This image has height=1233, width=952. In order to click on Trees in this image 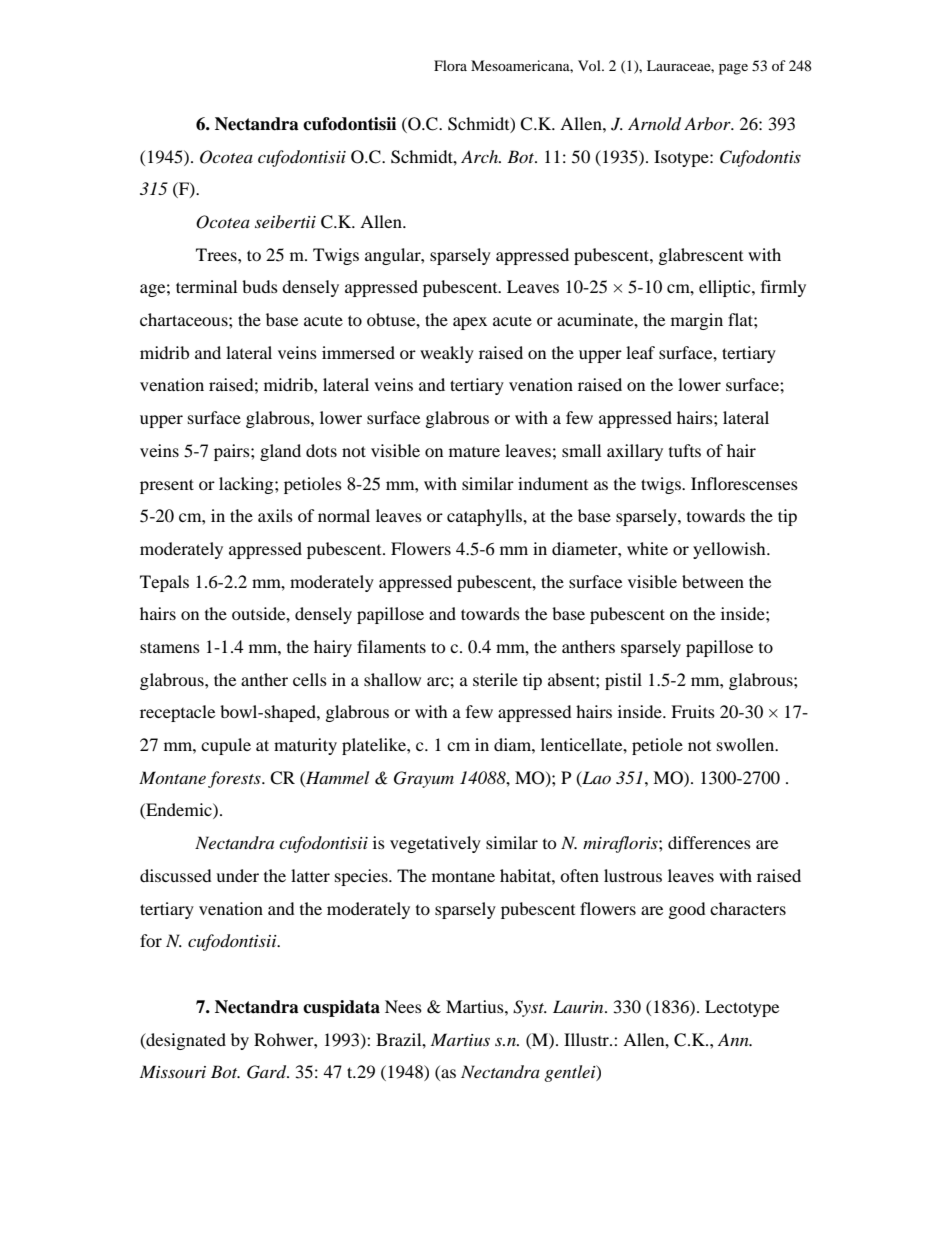, I will do `click(217, 254)`.
